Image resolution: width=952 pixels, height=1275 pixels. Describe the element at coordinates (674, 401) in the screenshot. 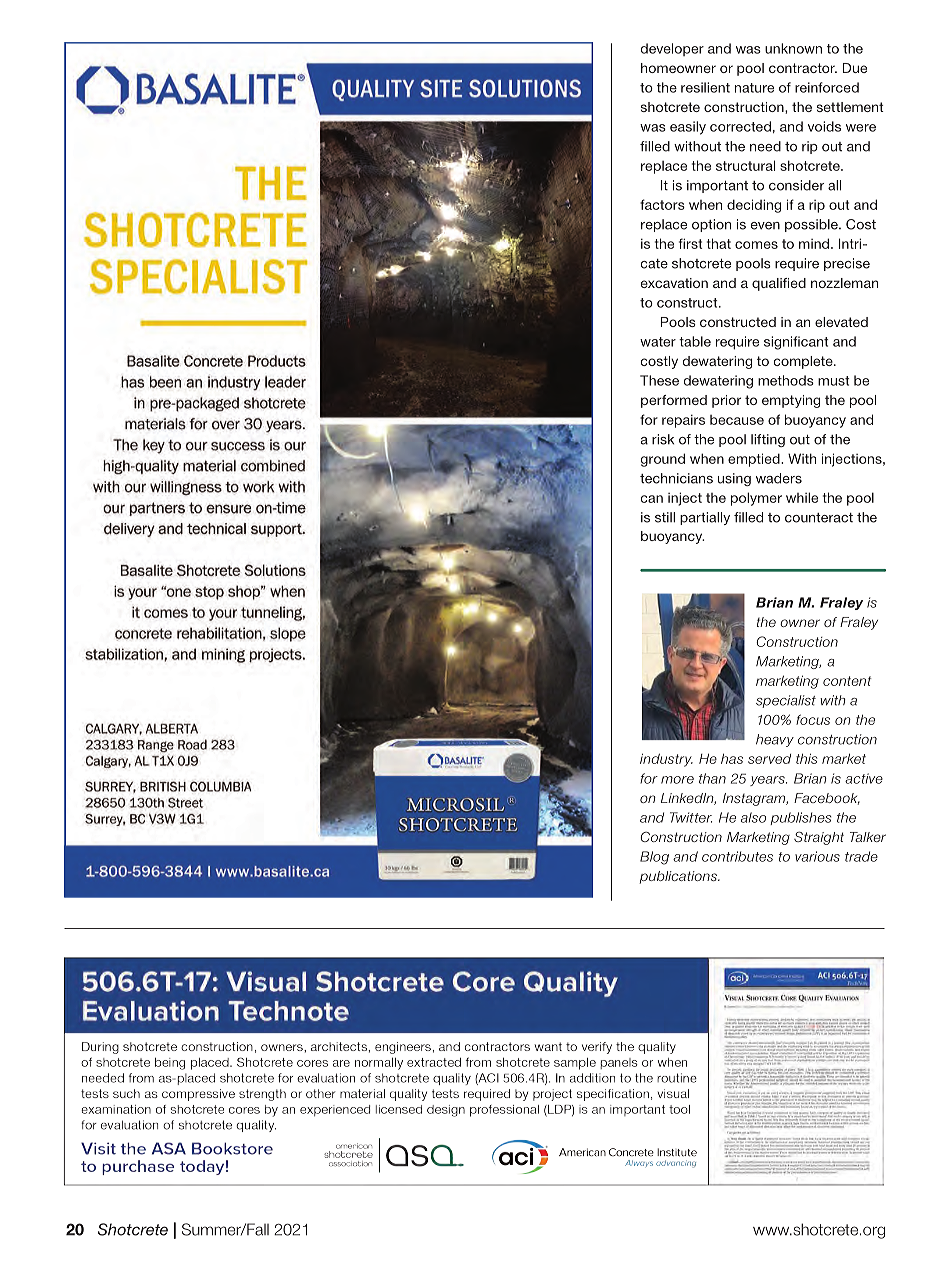

I see `performed` at that location.
